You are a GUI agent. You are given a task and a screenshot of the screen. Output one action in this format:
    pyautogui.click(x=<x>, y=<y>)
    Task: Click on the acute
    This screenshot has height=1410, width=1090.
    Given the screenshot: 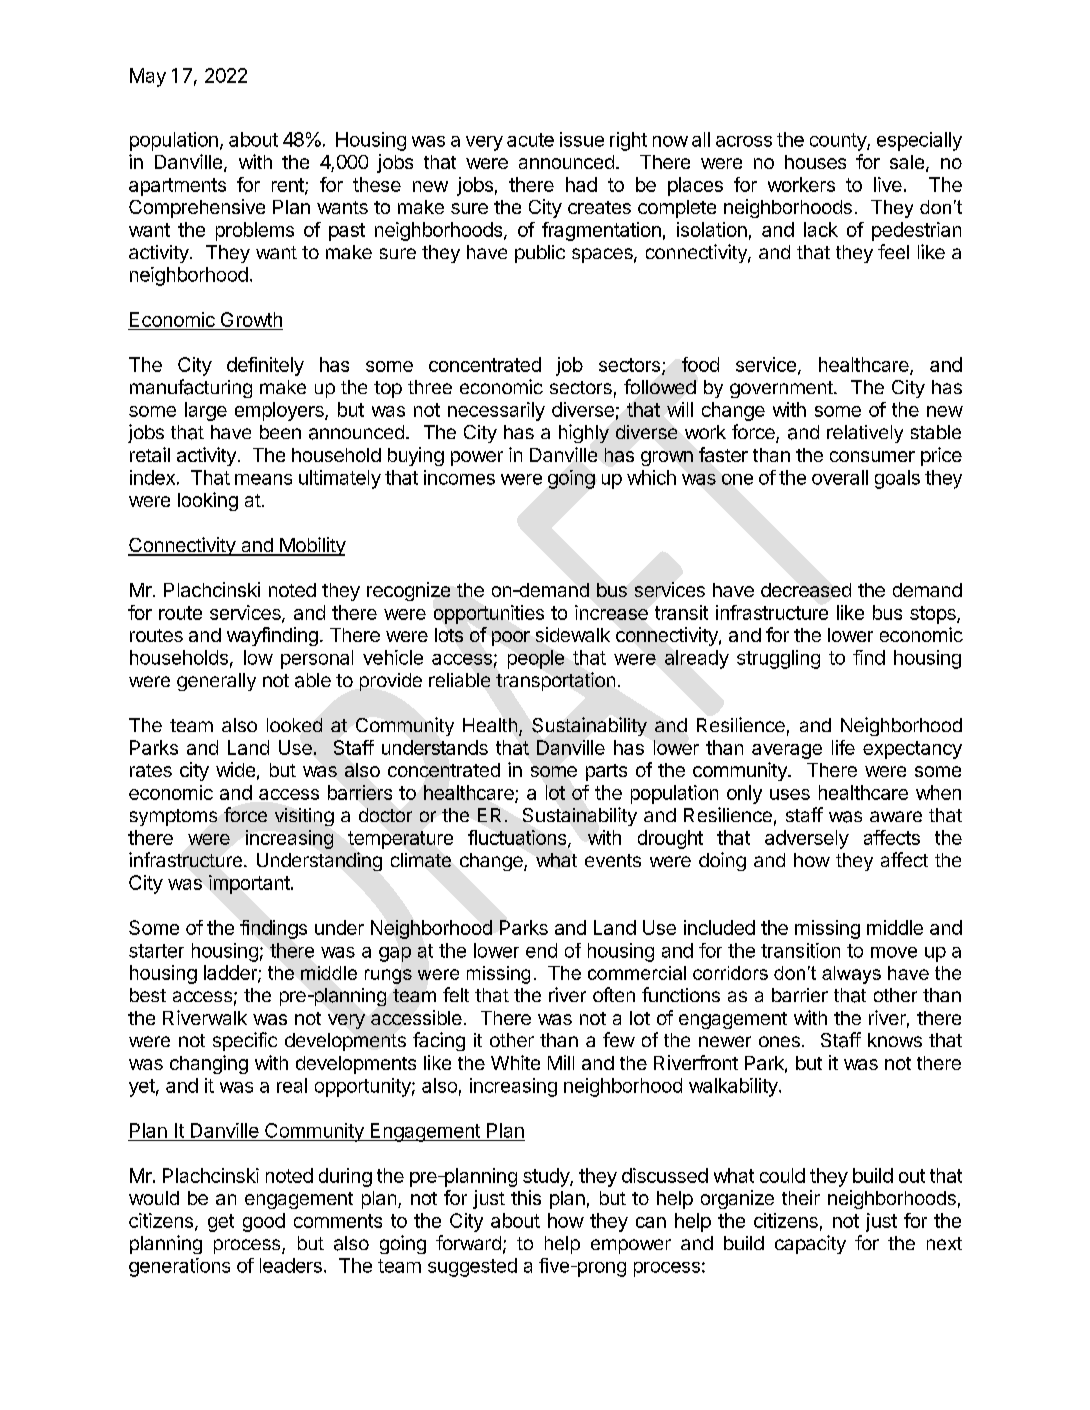 What is the action you would take?
    pyautogui.click(x=530, y=140)
